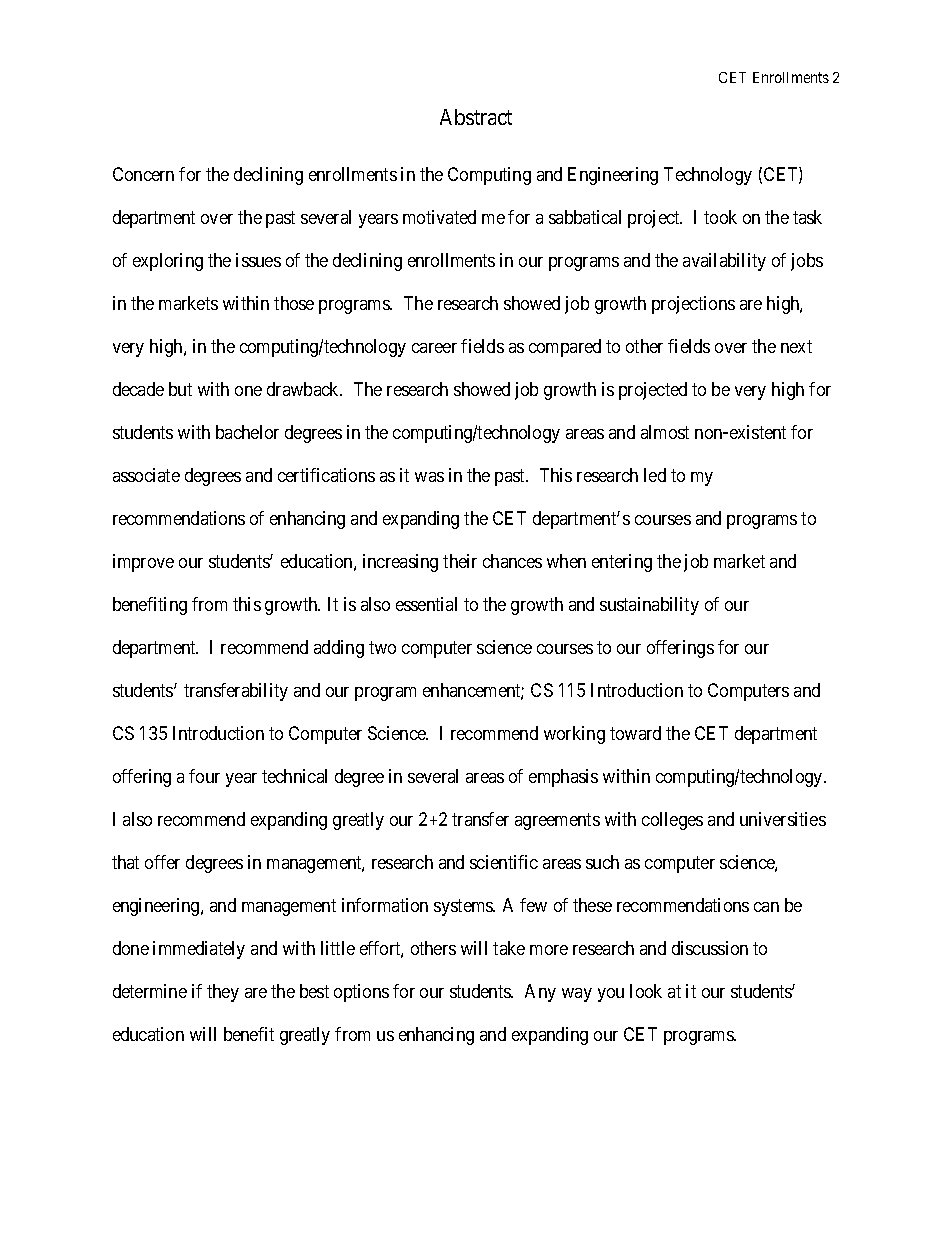  I want to click on adding, so click(339, 649).
